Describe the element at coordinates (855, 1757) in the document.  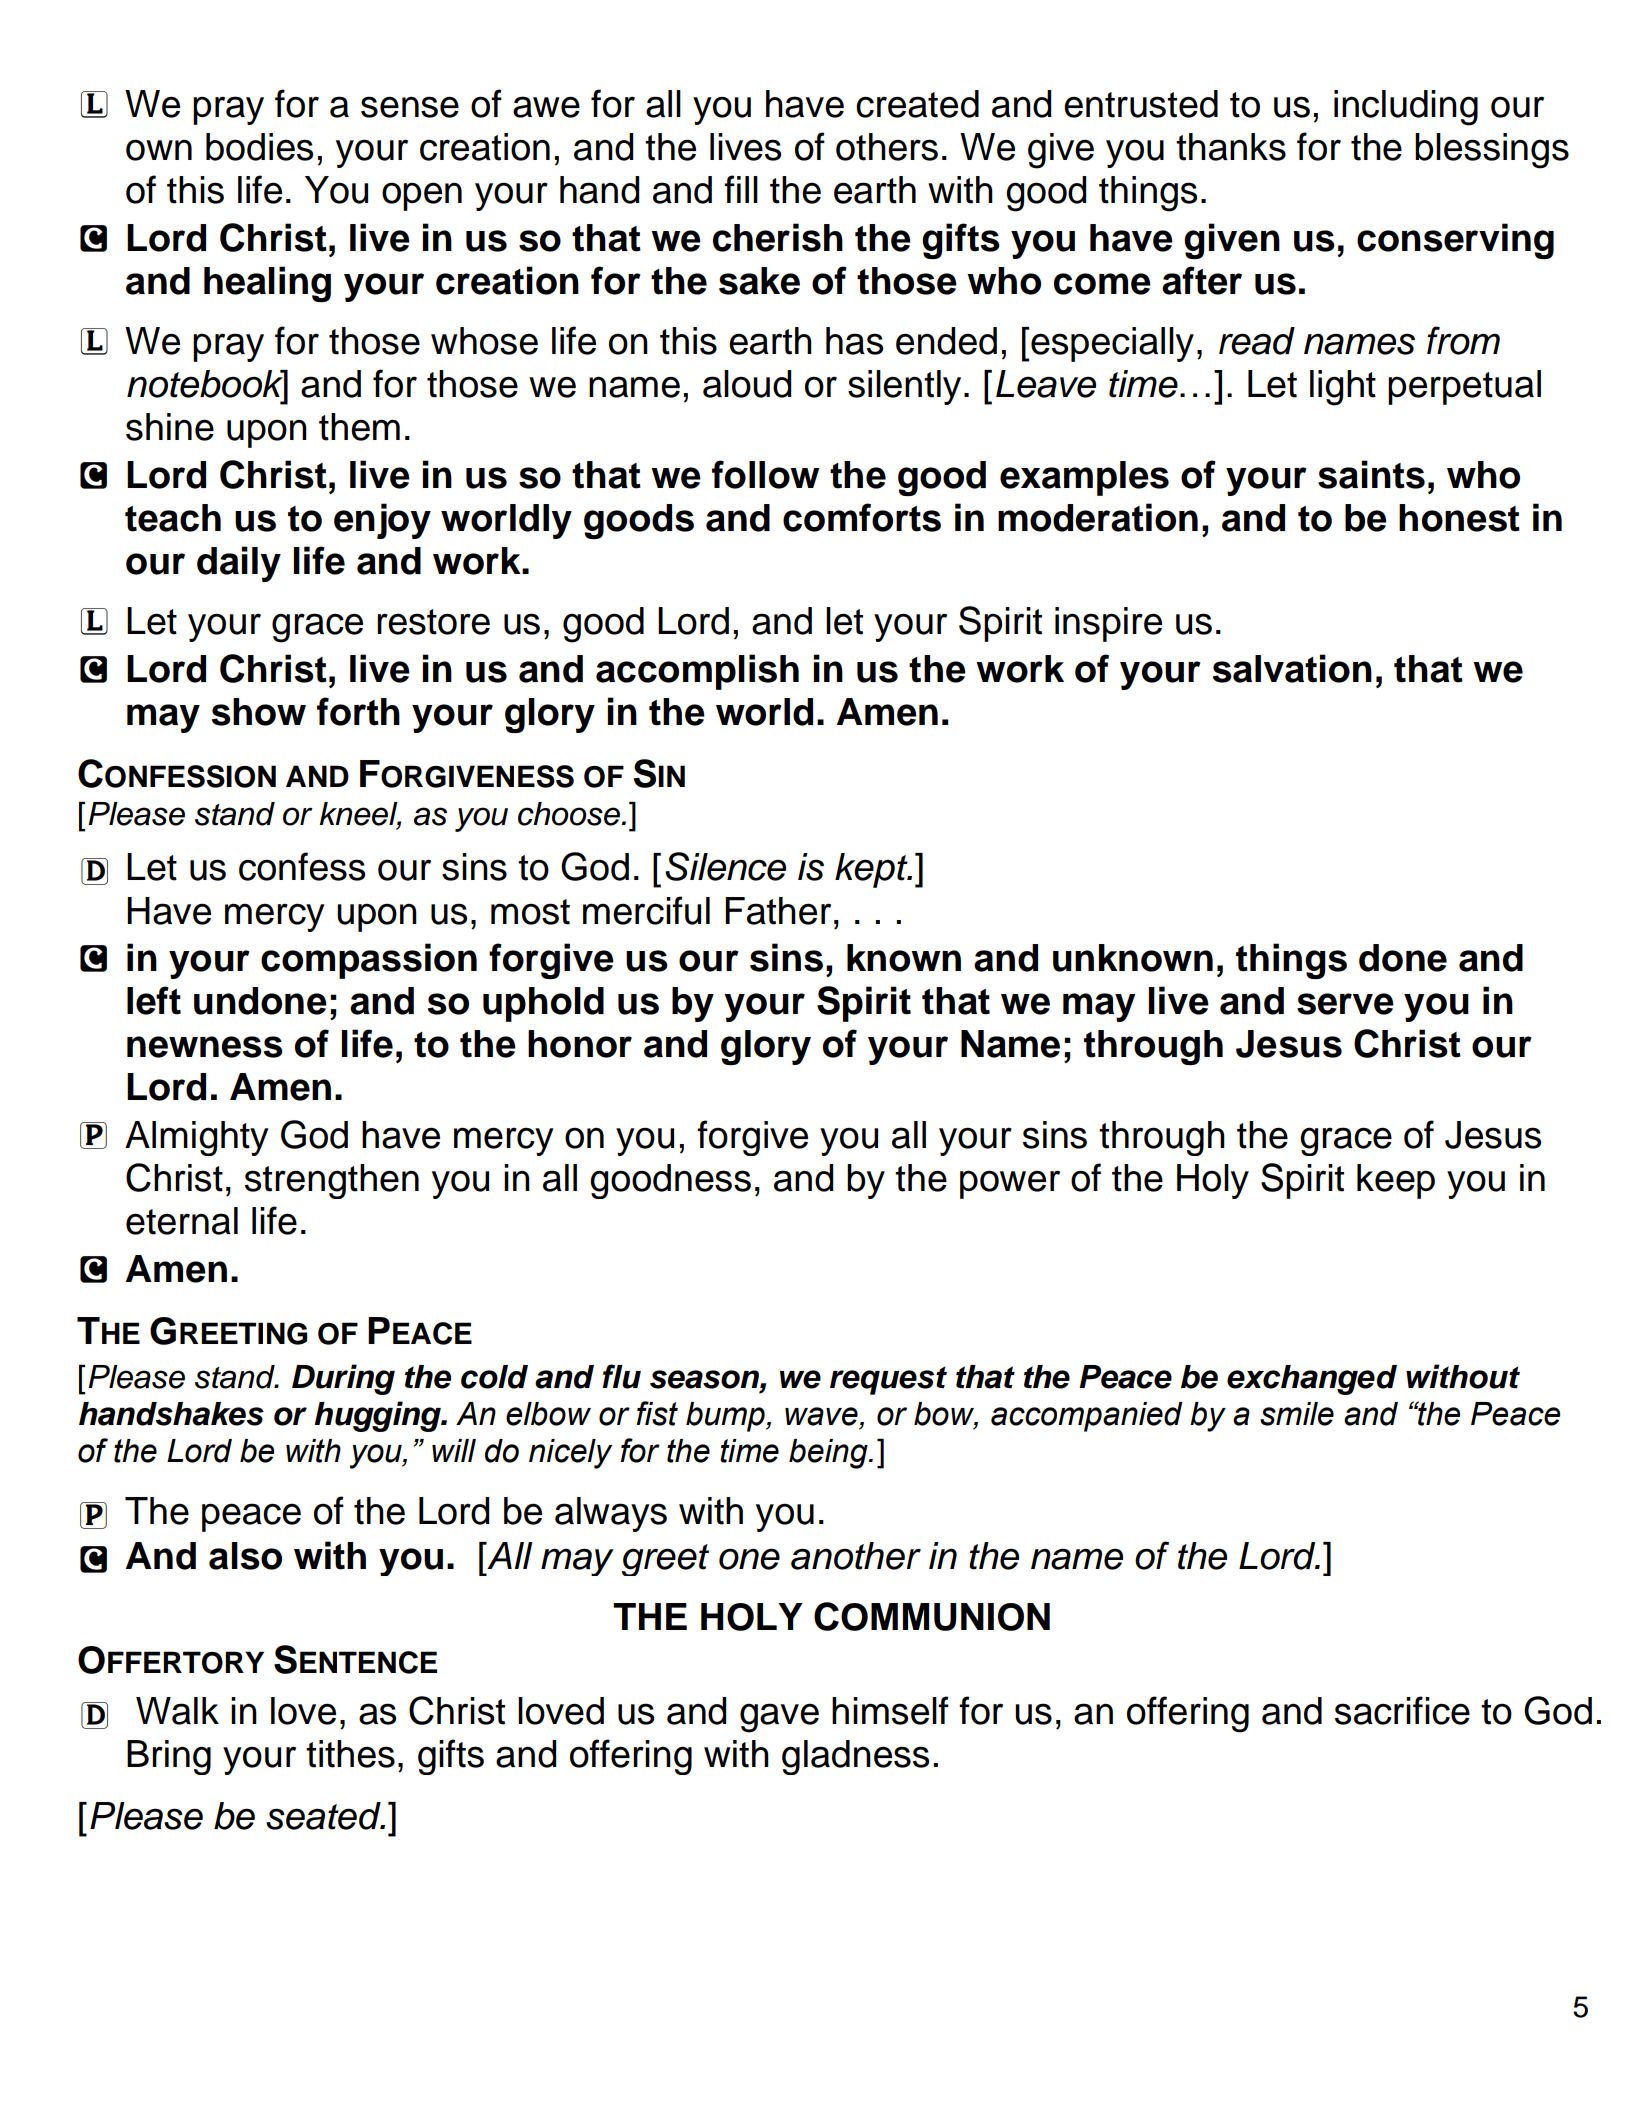
I see `gladness` at that location.
